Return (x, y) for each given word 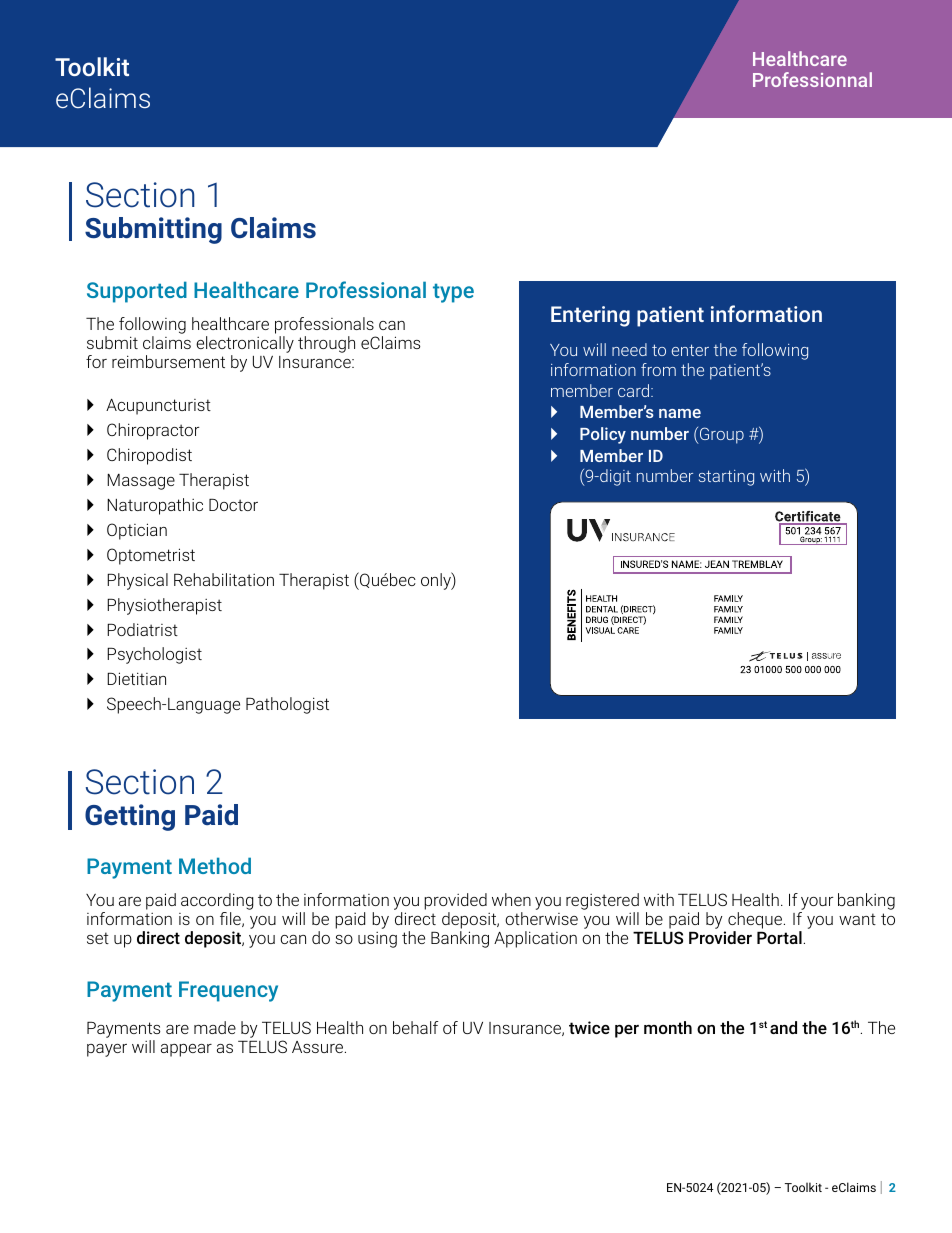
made (215, 1027)
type (453, 293)
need (629, 349)
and (783, 1027)
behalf (415, 1027)
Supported (137, 292)
